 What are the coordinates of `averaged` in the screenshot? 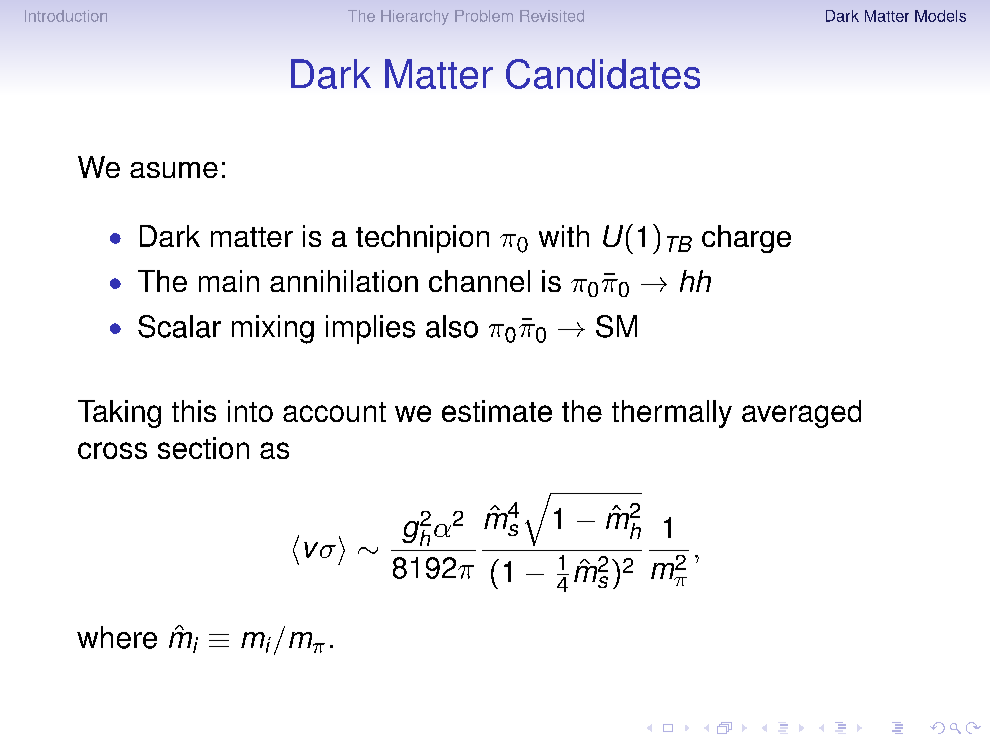 It's located at (801, 414).
